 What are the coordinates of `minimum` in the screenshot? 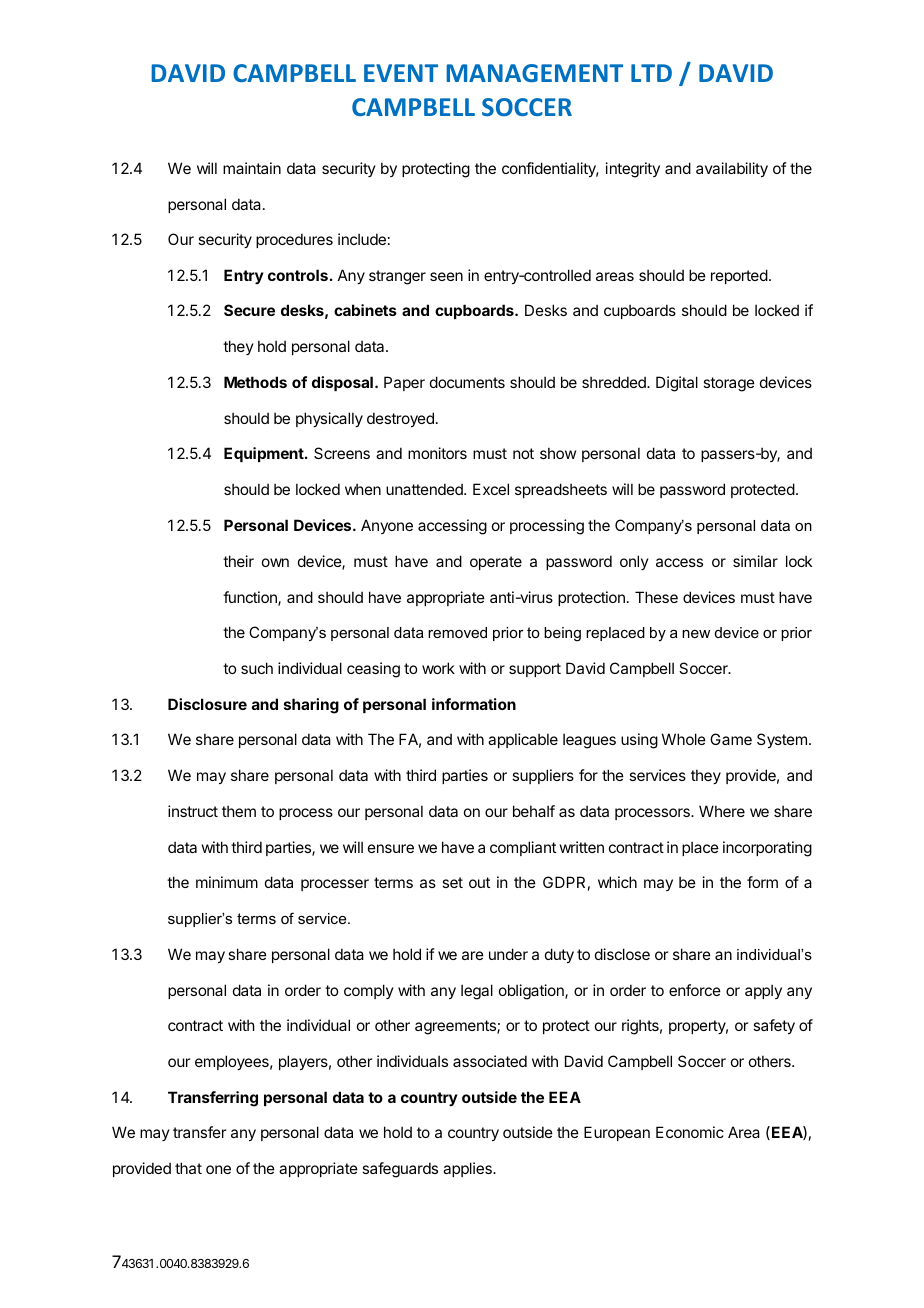 It's located at (227, 882).
